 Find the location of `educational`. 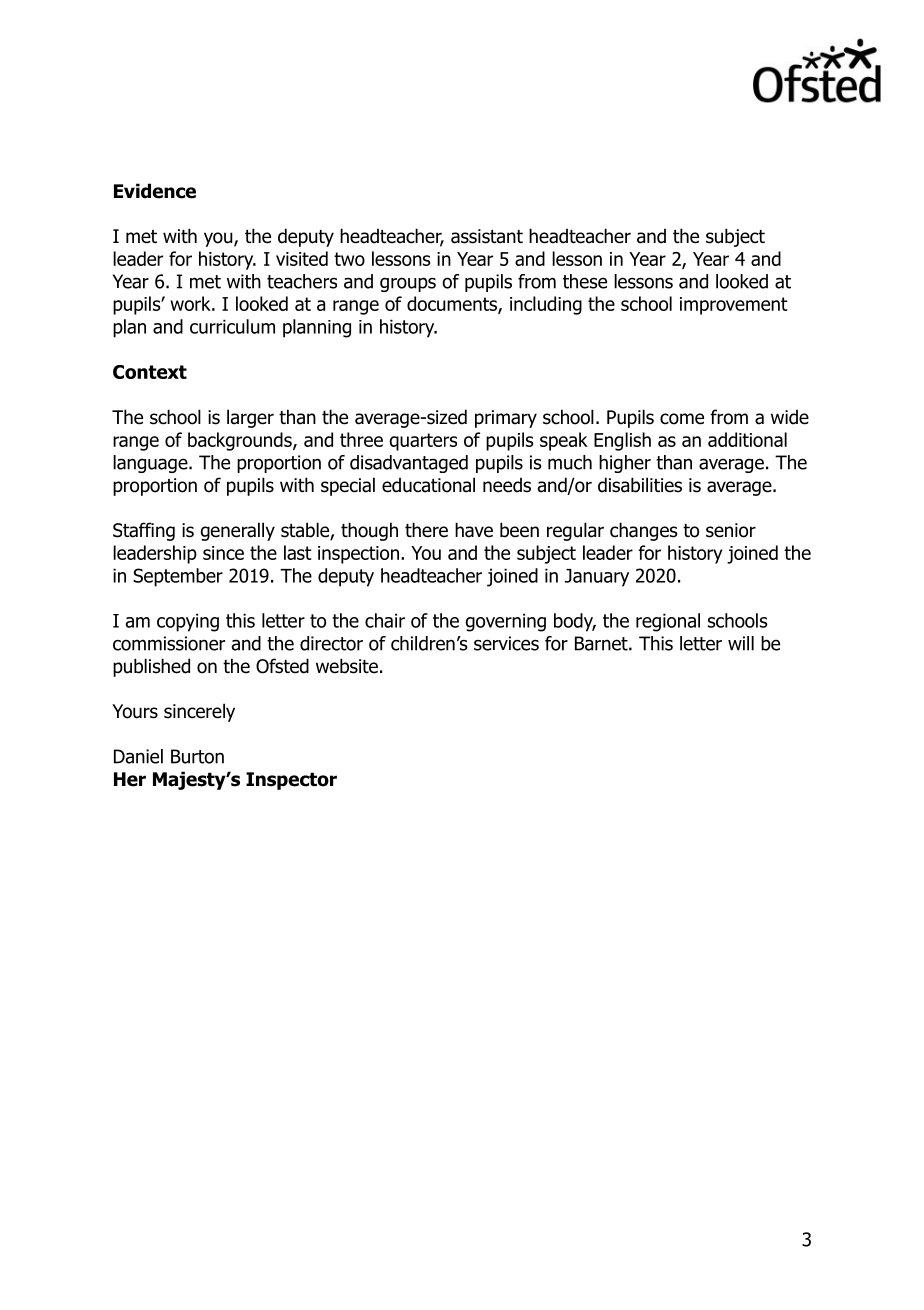

educational is located at coordinates (428, 485).
